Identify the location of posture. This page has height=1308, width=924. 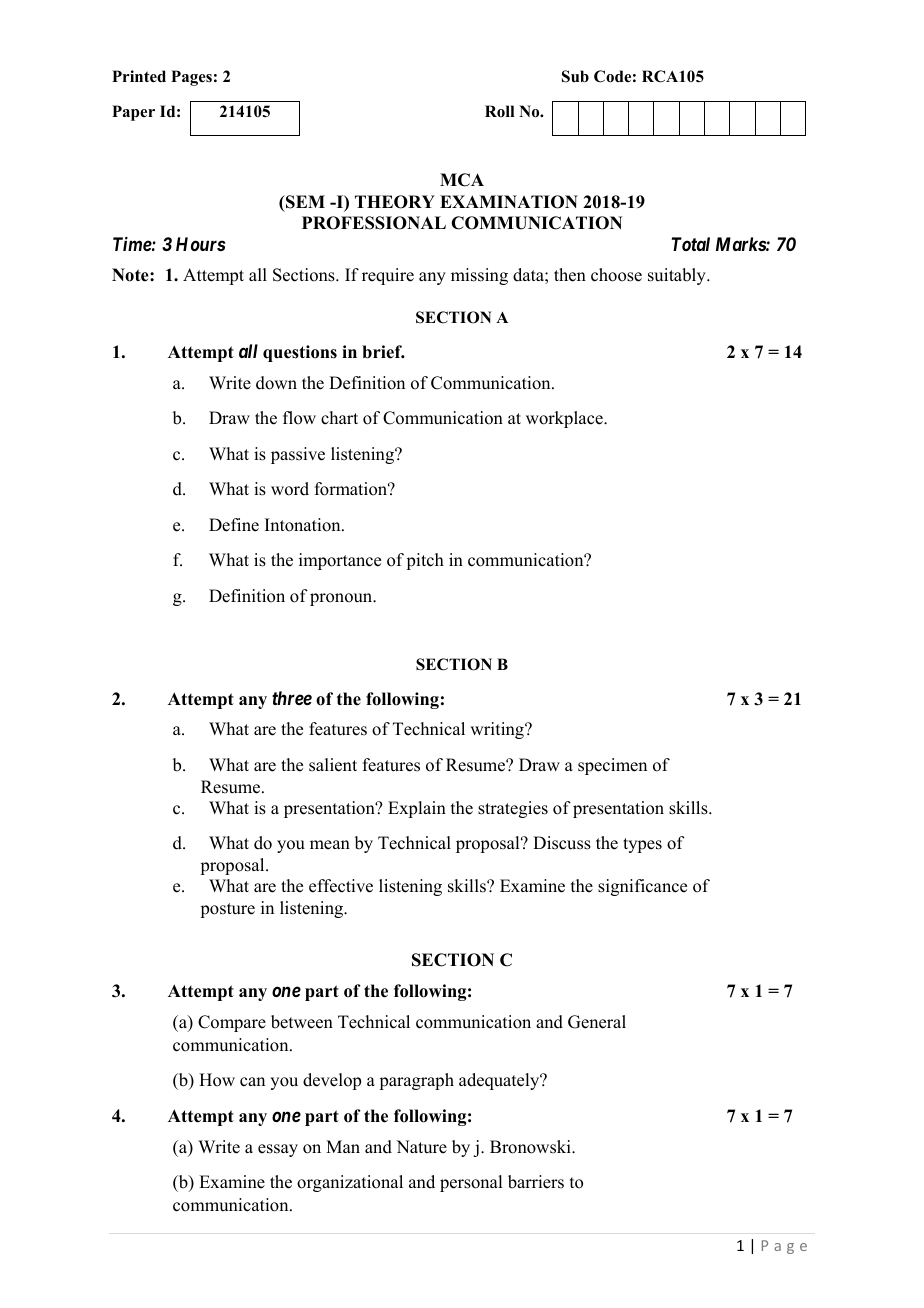
(227, 910).
